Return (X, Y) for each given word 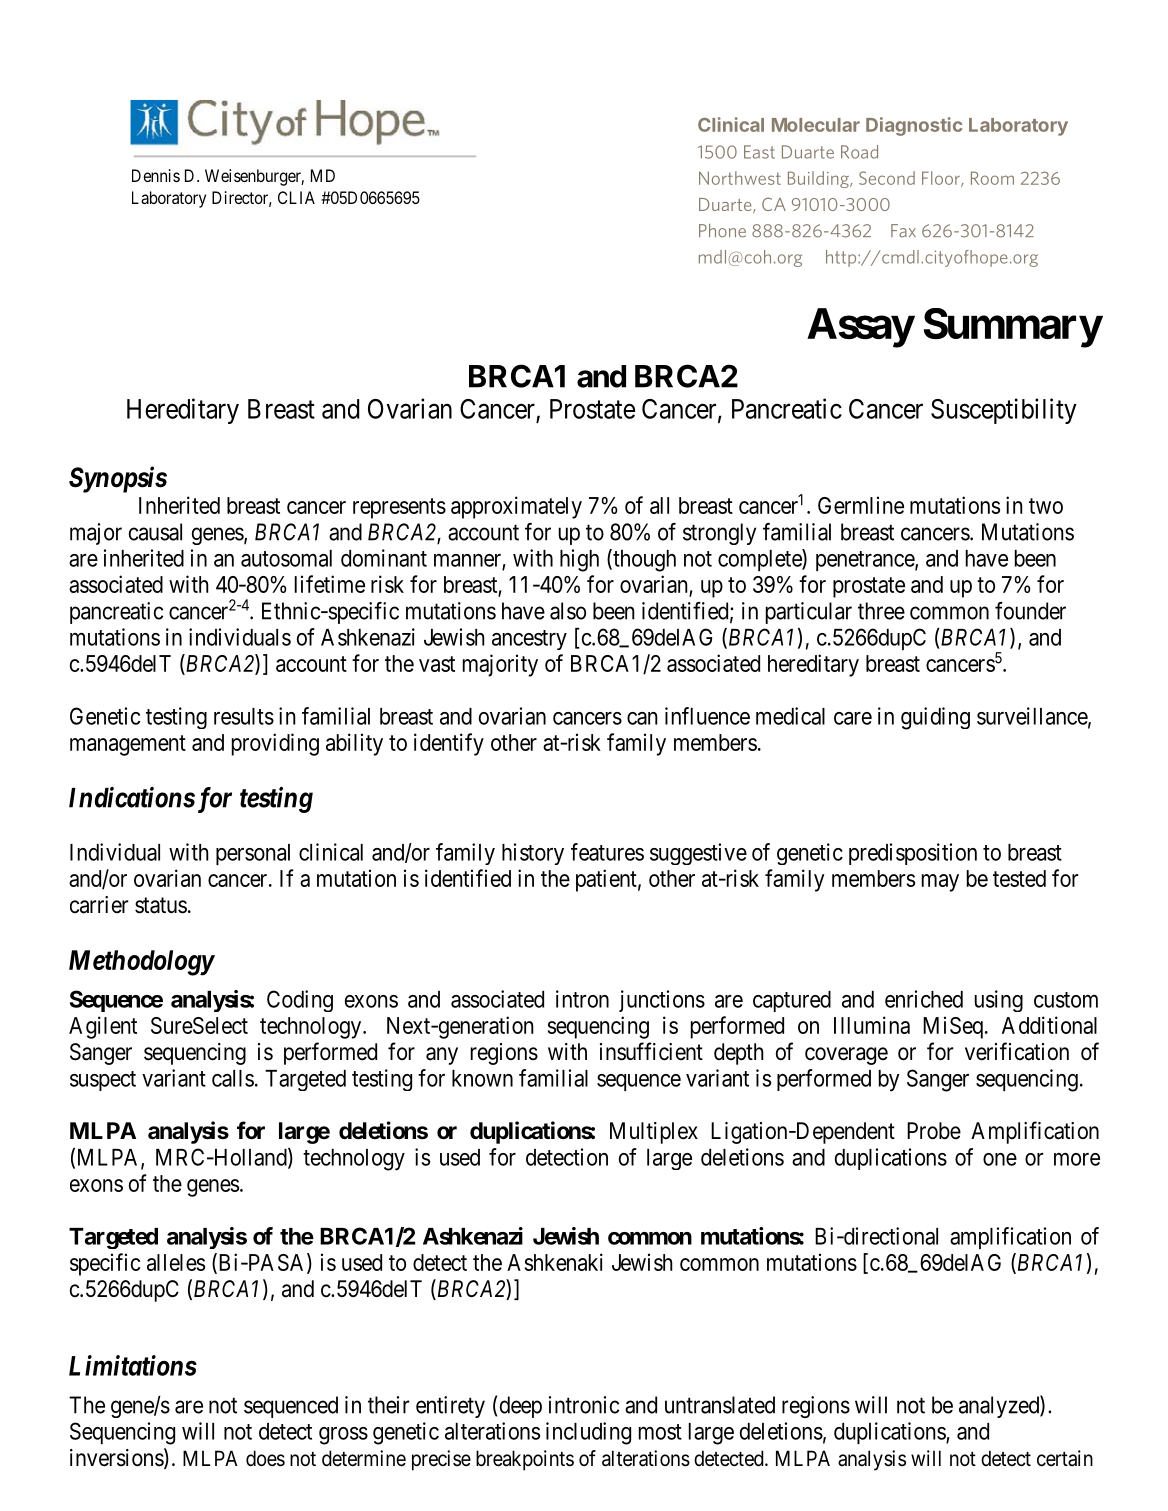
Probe (934, 1131)
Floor (942, 179)
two (1046, 506)
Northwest (740, 178)
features (607, 852)
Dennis (156, 175)
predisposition (913, 854)
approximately (516, 507)
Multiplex (654, 1133)
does (265, 1458)
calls (233, 1078)
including (588, 1433)
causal (155, 532)
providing (275, 744)
